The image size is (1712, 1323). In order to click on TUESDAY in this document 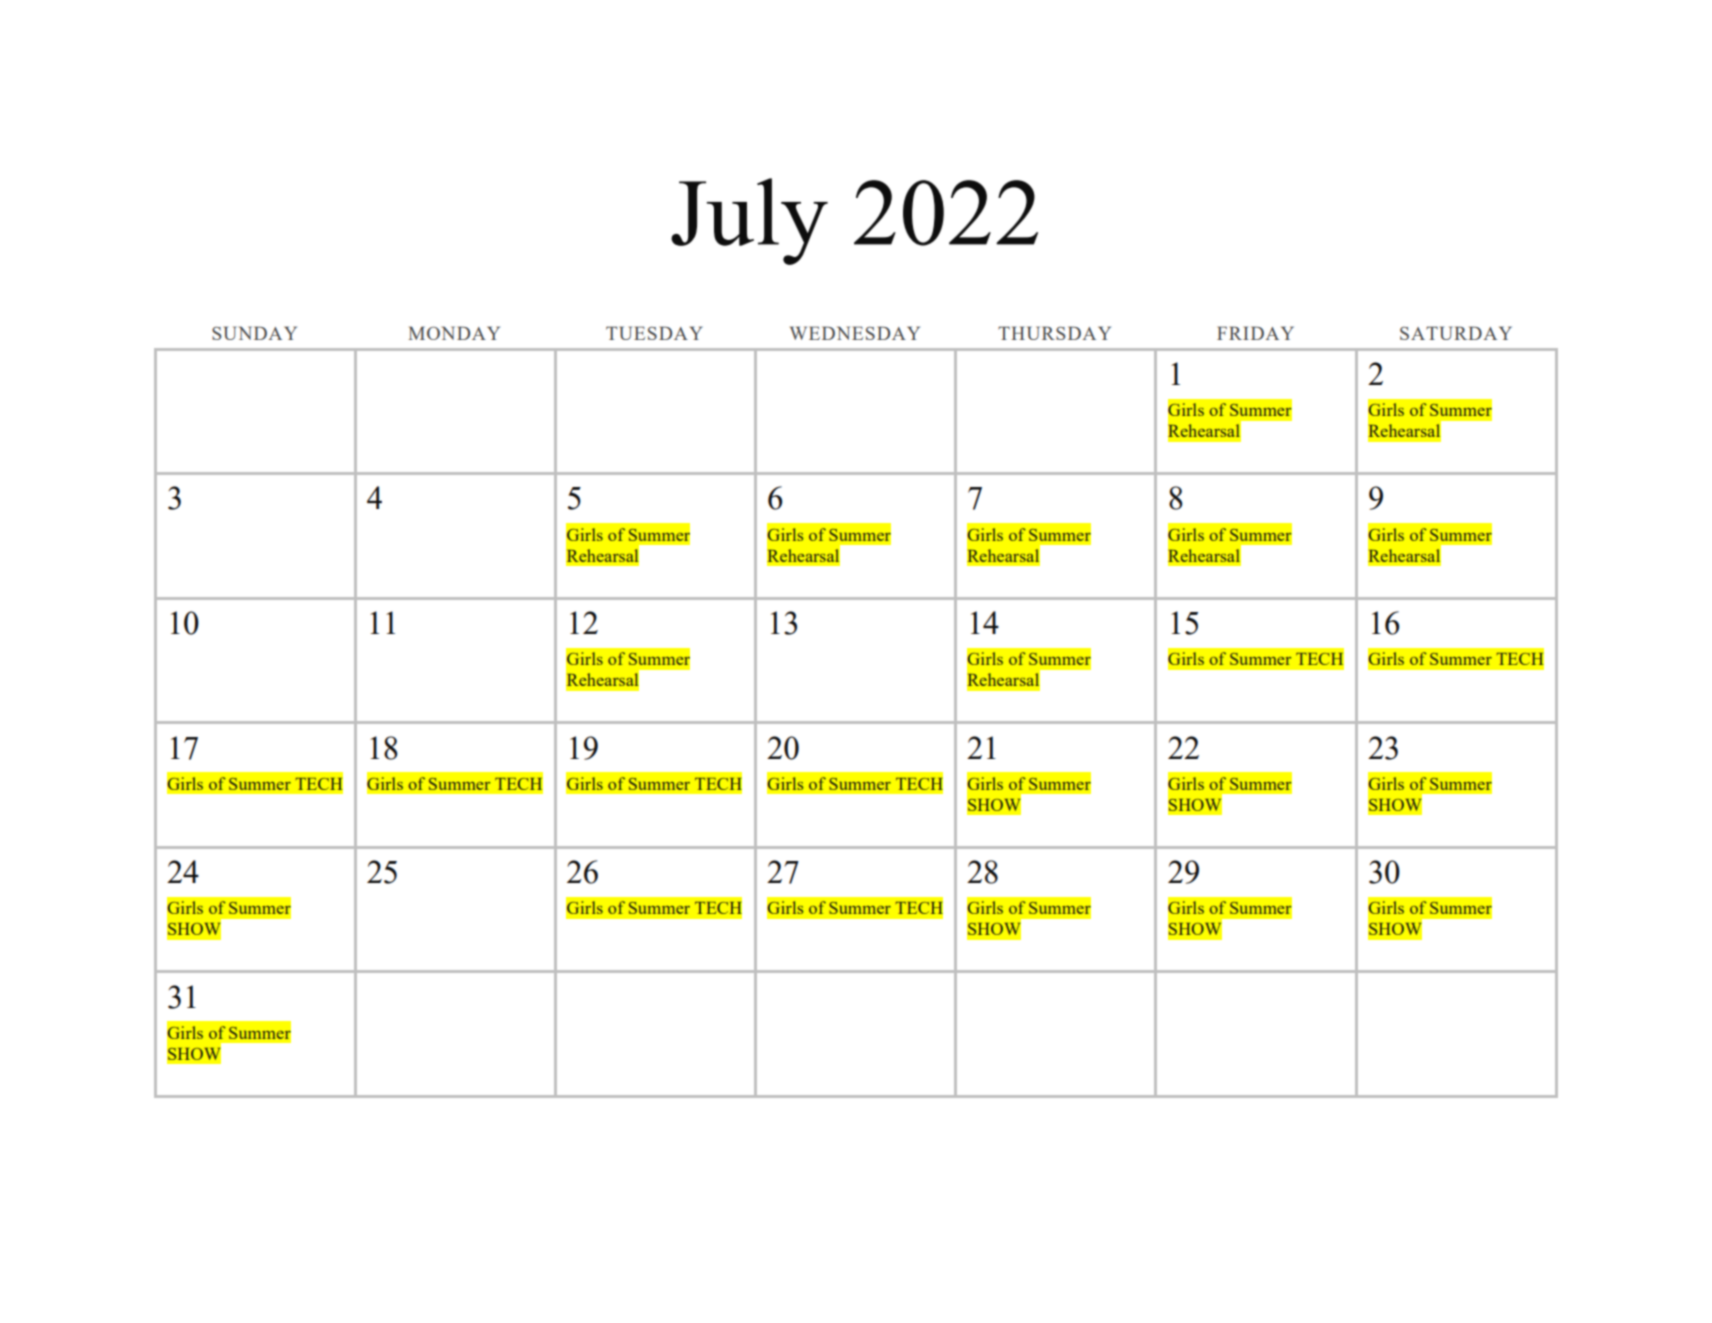, I will do `click(654, 333)`.
